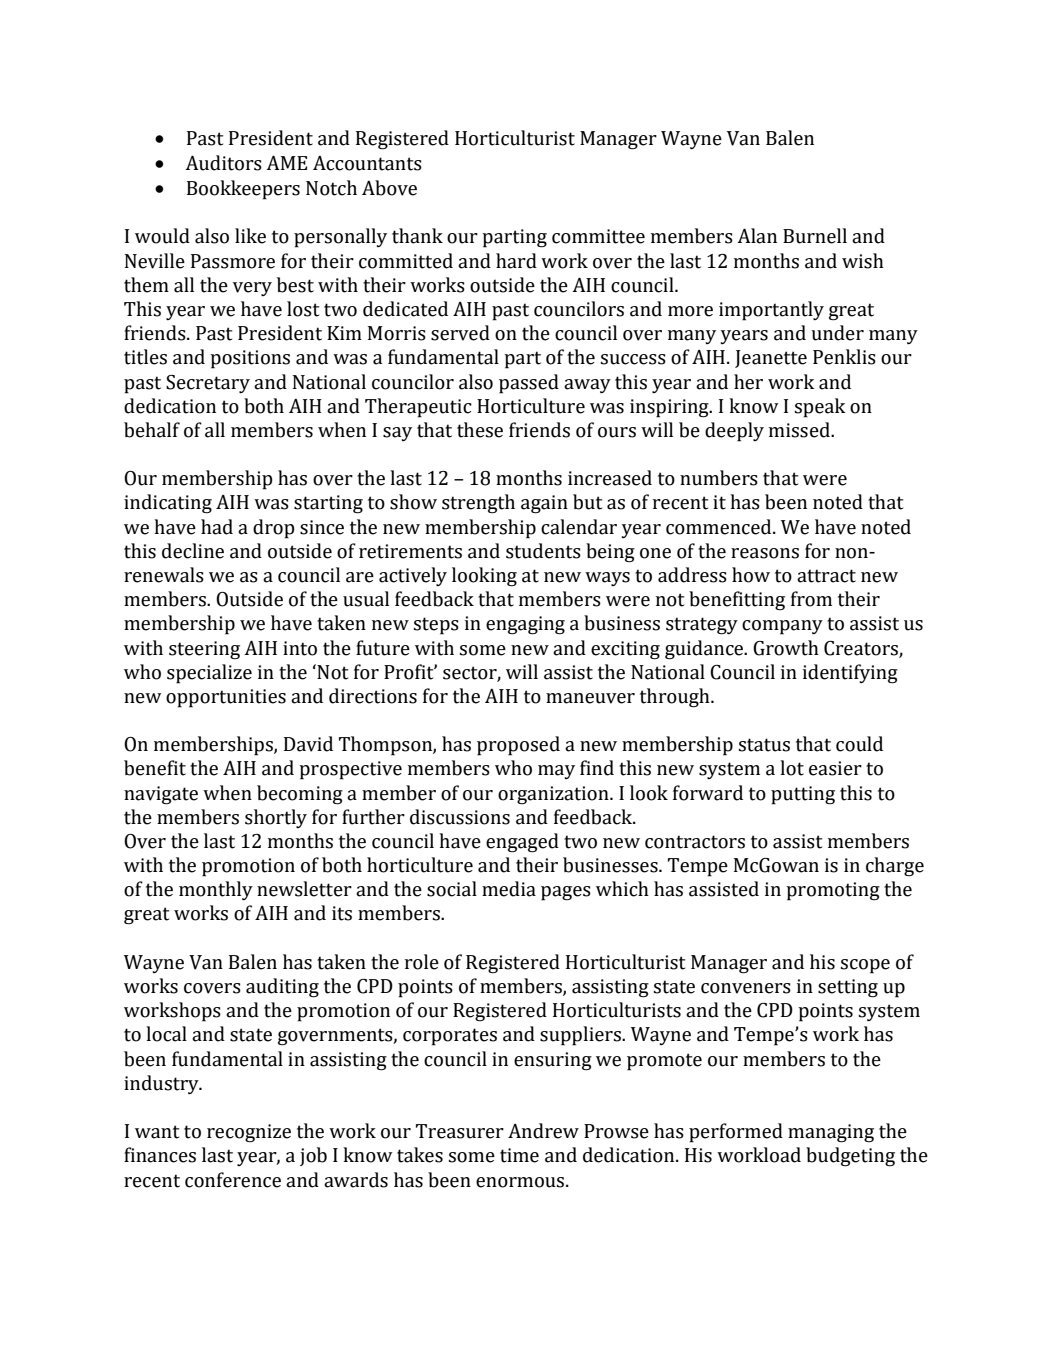 The width and height of the screenshot is (1052, 1361). I want to click on time, so click(519, 1155).
